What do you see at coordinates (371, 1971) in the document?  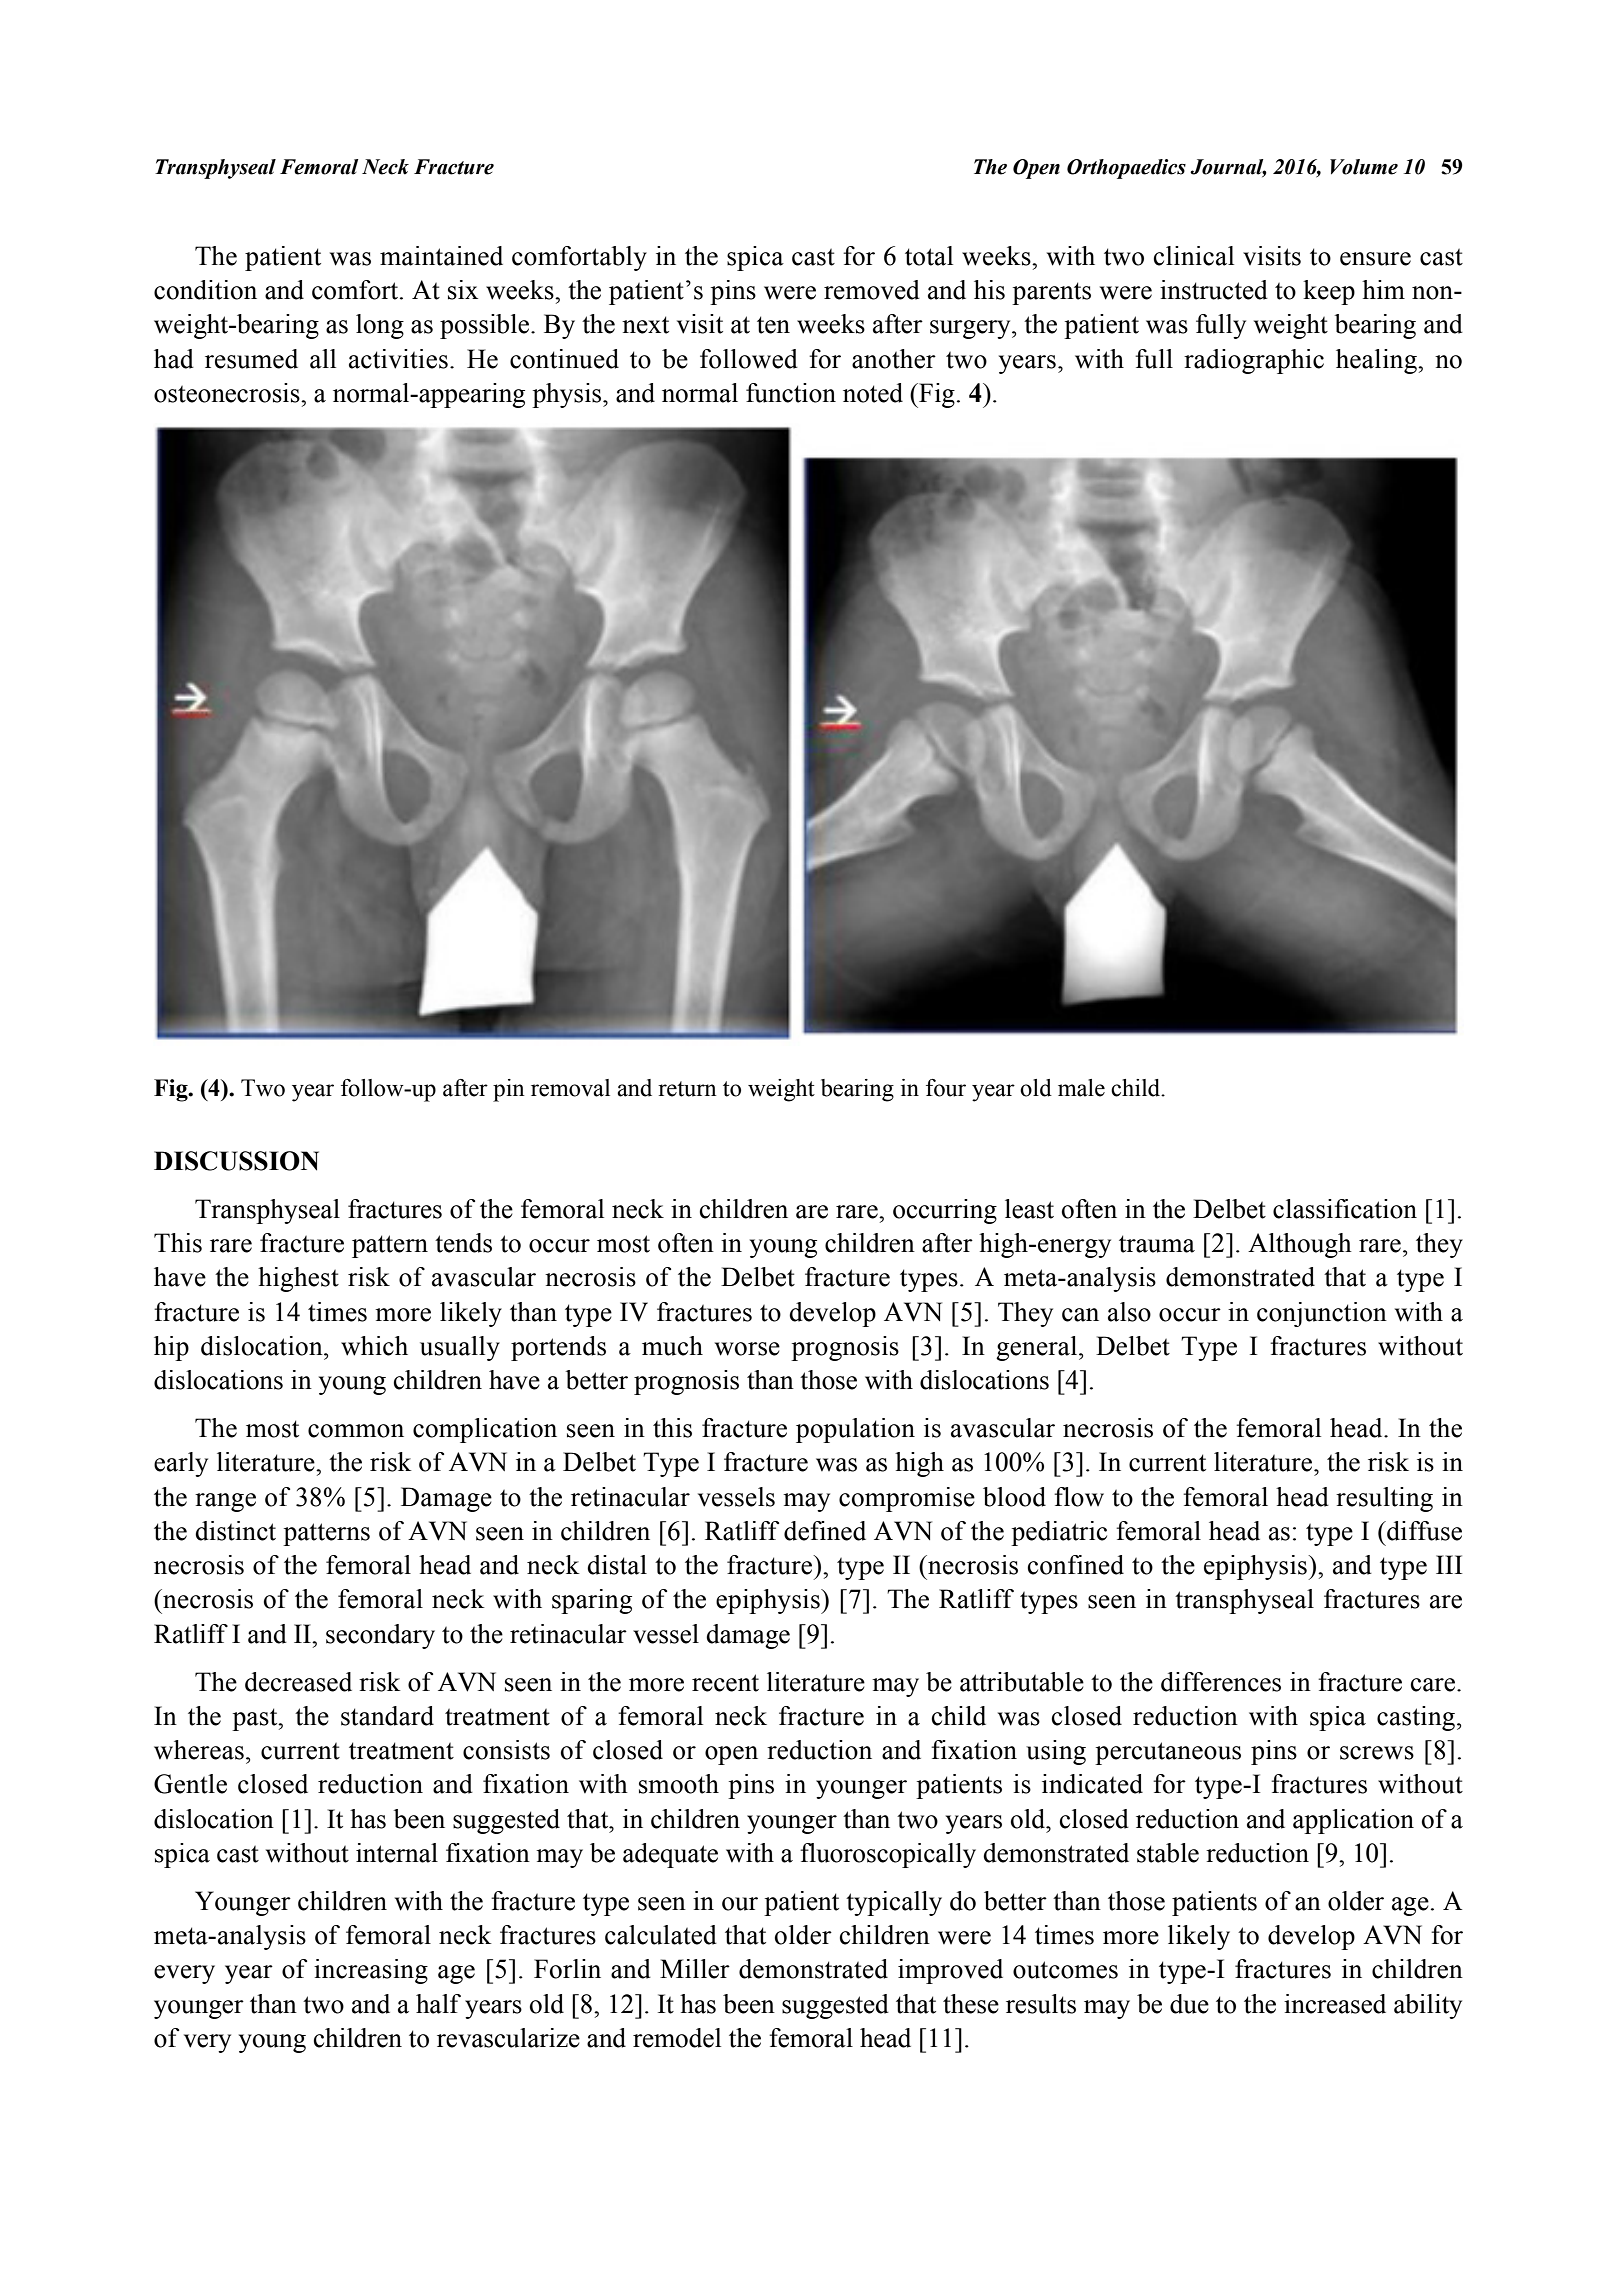 I see `increasing` at bounding box center [371, 1971].
